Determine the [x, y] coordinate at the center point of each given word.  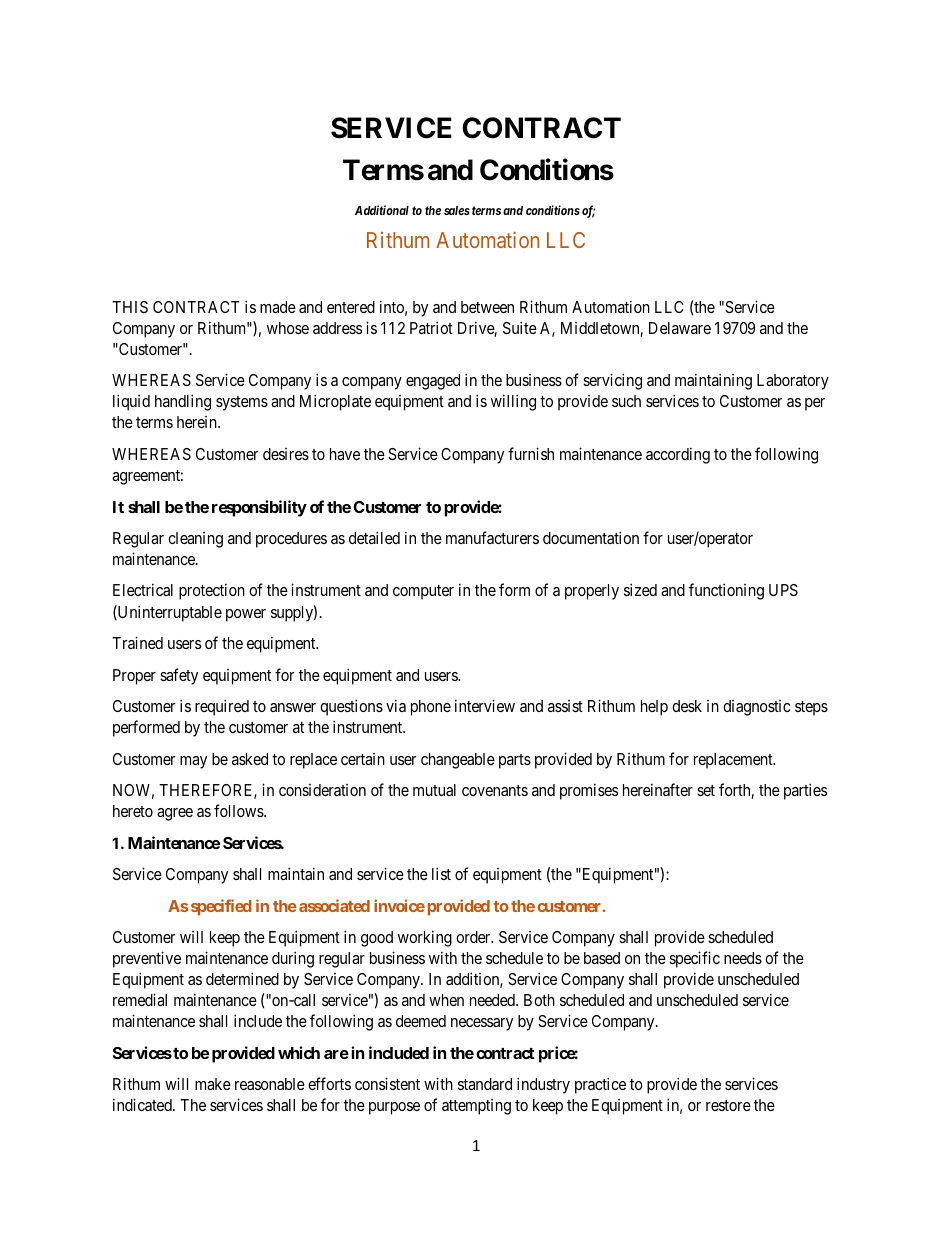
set [706, 790]
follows [239, 810]
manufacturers [492, 537]
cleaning [195, 540]
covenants [495, 790]
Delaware [680, 328]
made [278, 307]
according [678, 455]
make [213, 1084]
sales [457, 210]
